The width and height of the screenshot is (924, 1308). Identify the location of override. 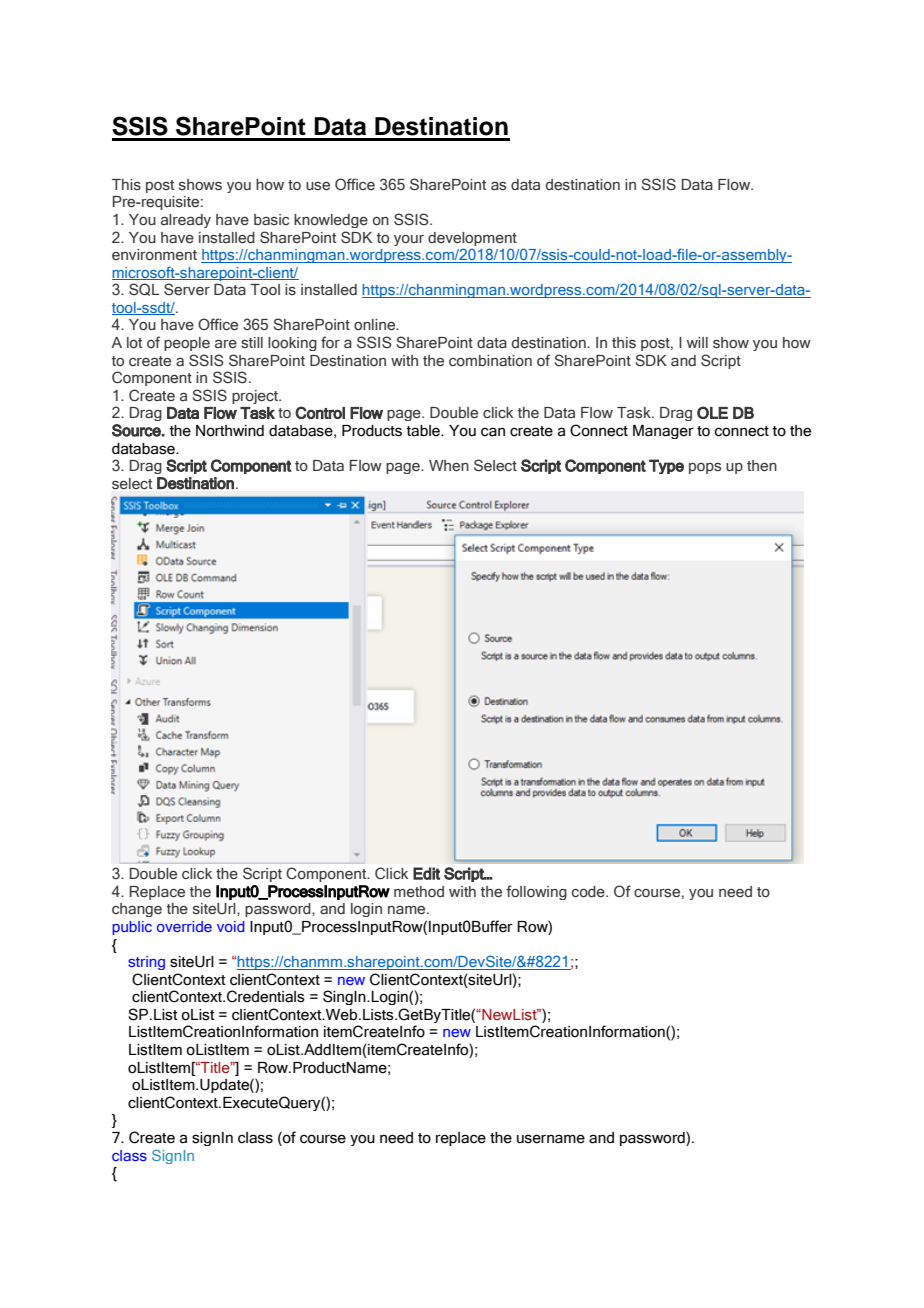
(184, 926).
